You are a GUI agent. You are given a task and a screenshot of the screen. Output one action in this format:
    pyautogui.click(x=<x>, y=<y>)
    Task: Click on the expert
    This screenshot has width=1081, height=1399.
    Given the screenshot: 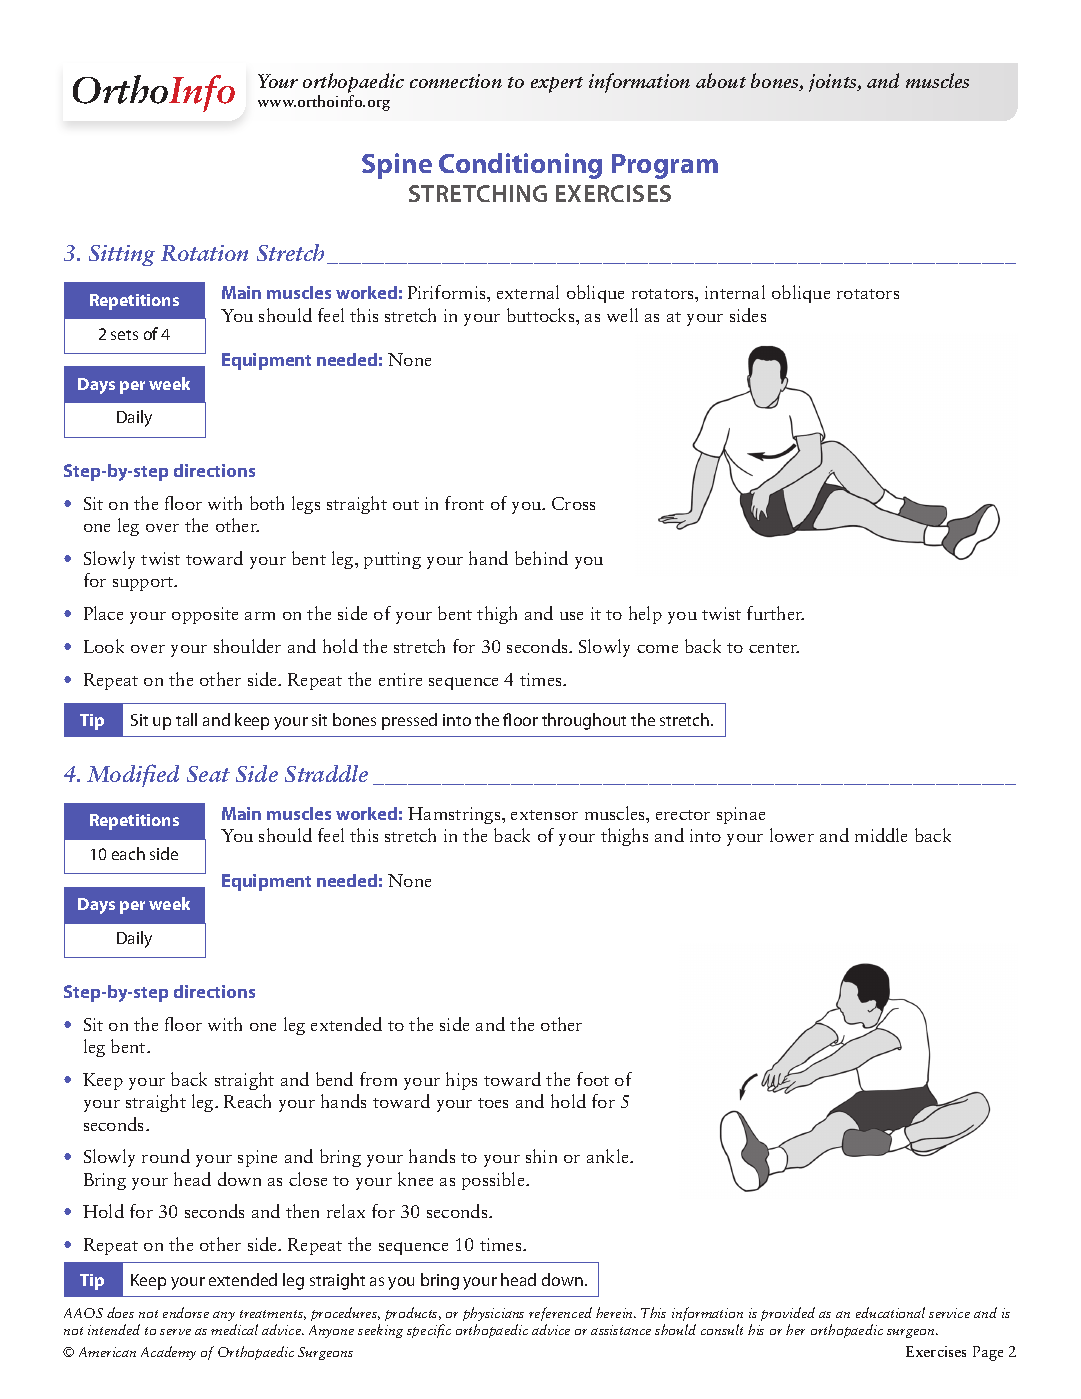 What is the action you would take?
    pyautogui.click(x=557, y=85)
